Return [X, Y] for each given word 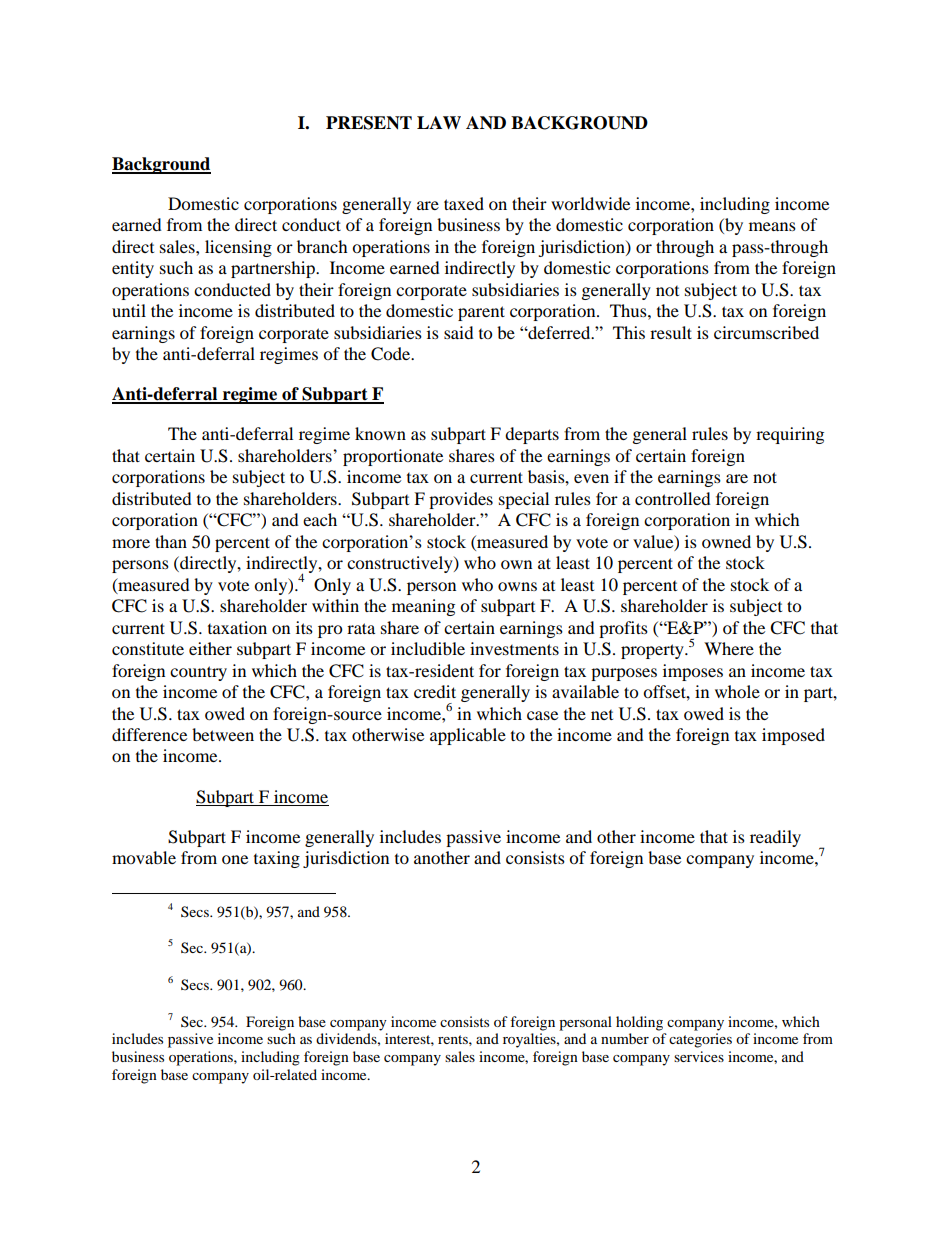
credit [435, 691]
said [459, 332]
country [198, 673]
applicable [468, 736]
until [129, 310]
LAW [439, 122]
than [171, 541]
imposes [693, 672]
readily [775, 838]
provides [461, 500]
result [671, 332]
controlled [673, 498]
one [235, 859]
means [772, 226]
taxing [277, 859]
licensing [238, 248]
